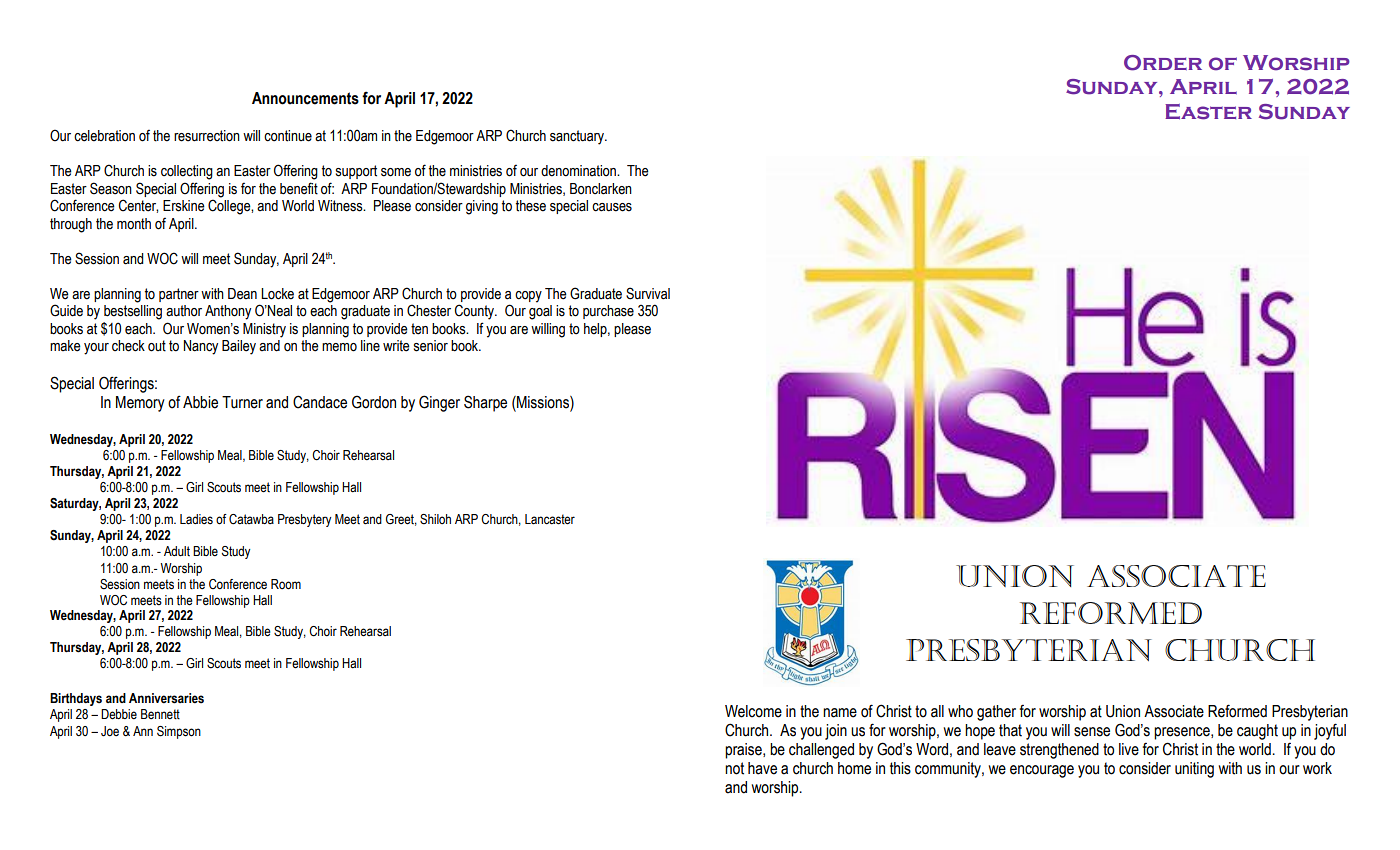 This page has width=1400, height=850. I want to click on Order, so click(1163, 63).
